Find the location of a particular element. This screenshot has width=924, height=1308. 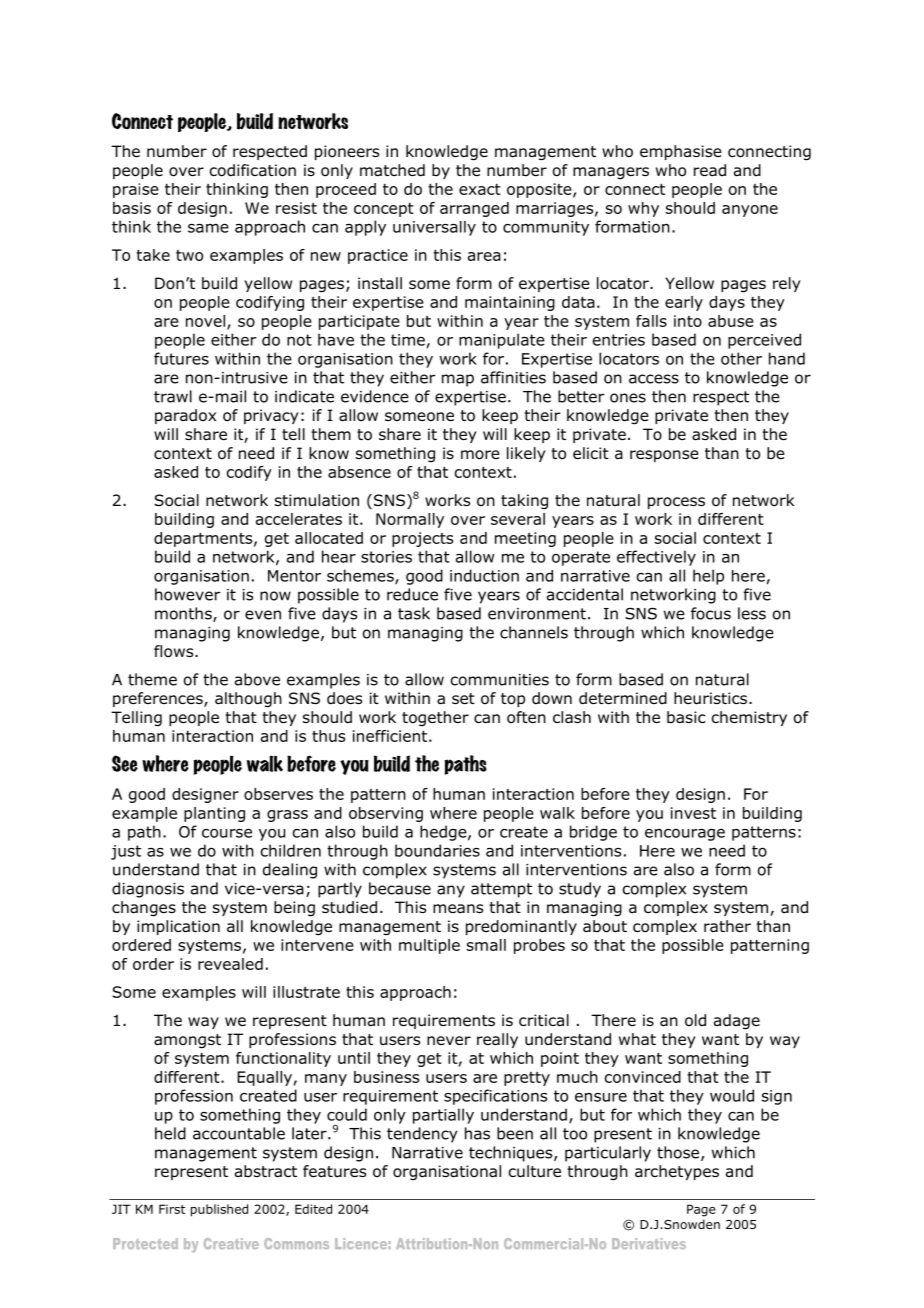

published is located at coordinates (219, 1210).
